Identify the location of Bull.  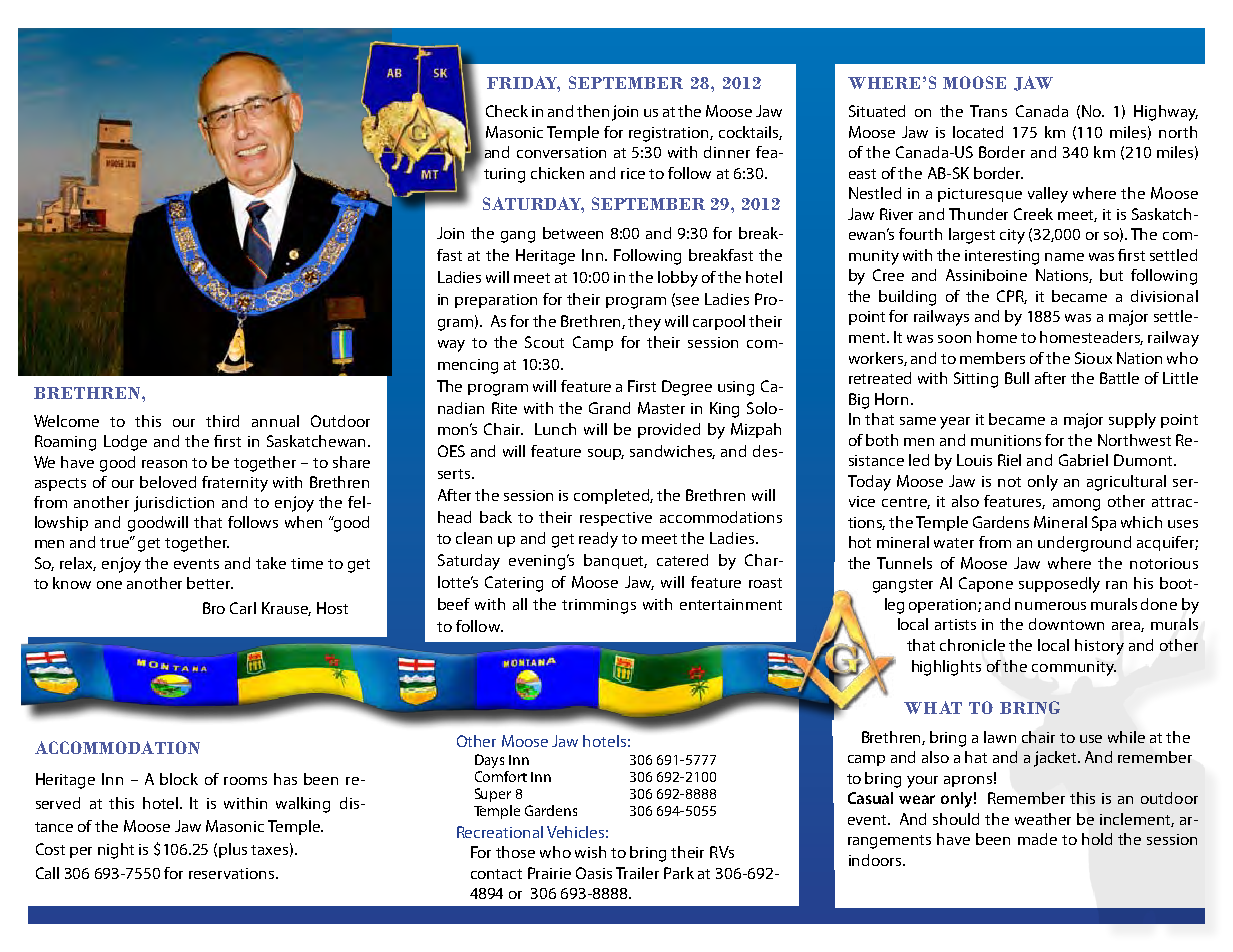
(1017, 378).
